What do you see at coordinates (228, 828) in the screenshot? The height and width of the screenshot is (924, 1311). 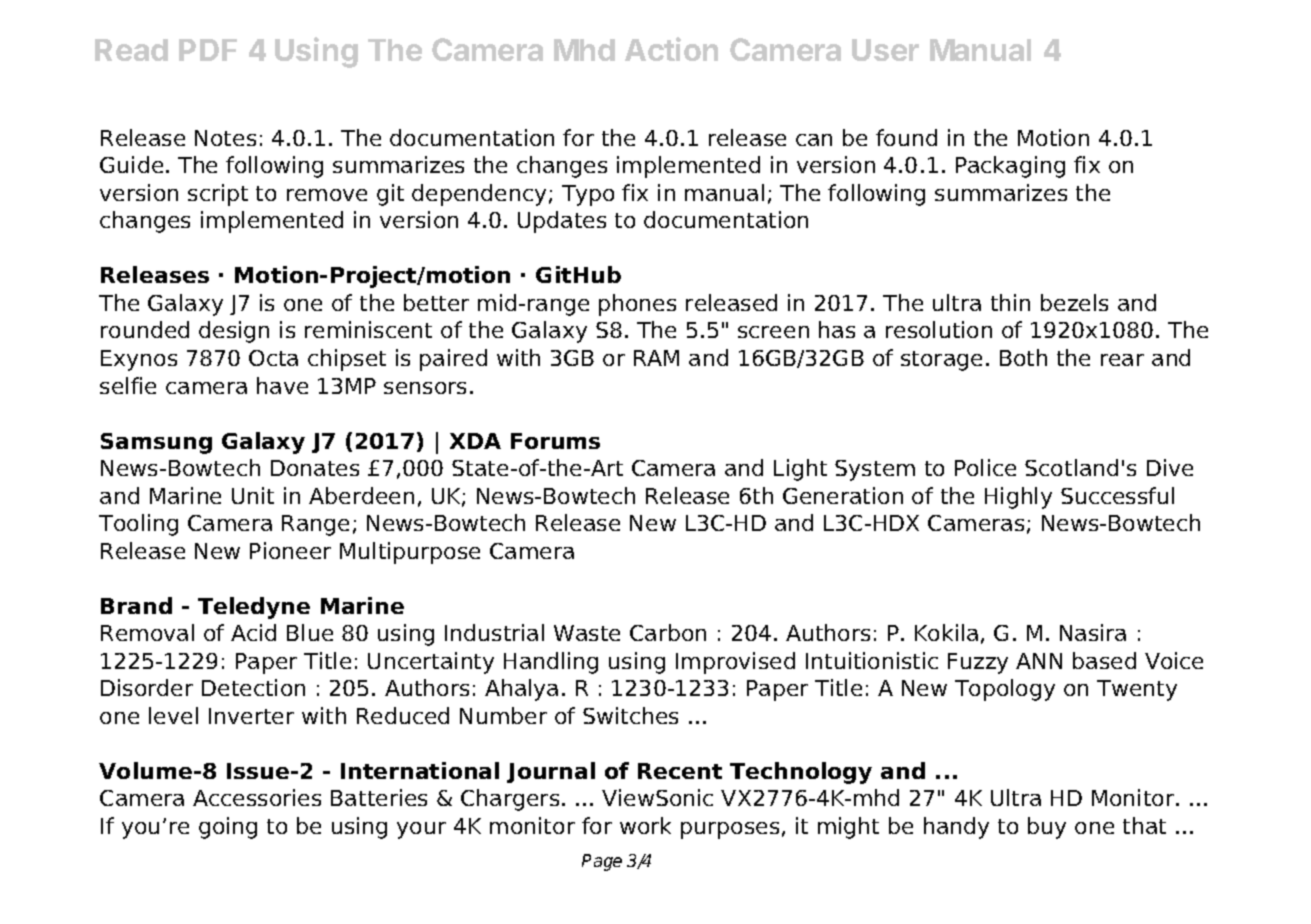 I see `going` at bounding box center [228, 828].
